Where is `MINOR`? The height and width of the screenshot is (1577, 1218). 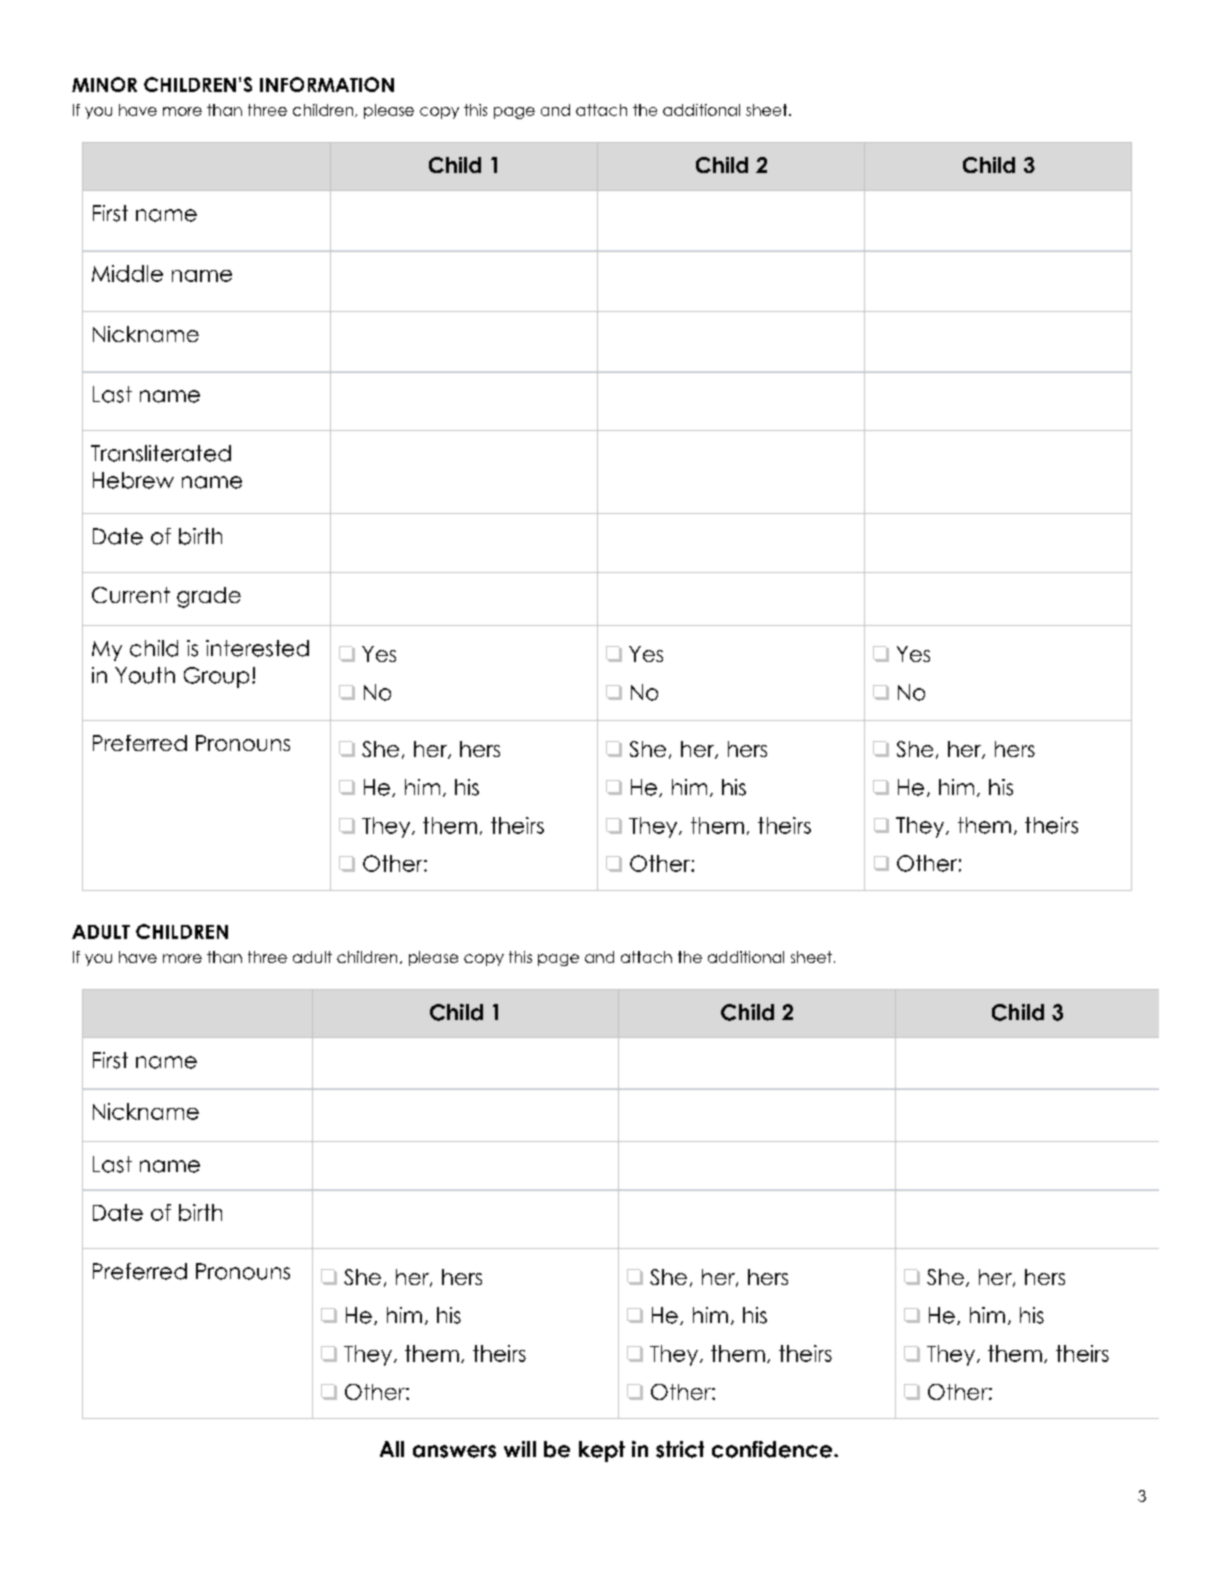
MINOR is located at coordinates (104, 84).
